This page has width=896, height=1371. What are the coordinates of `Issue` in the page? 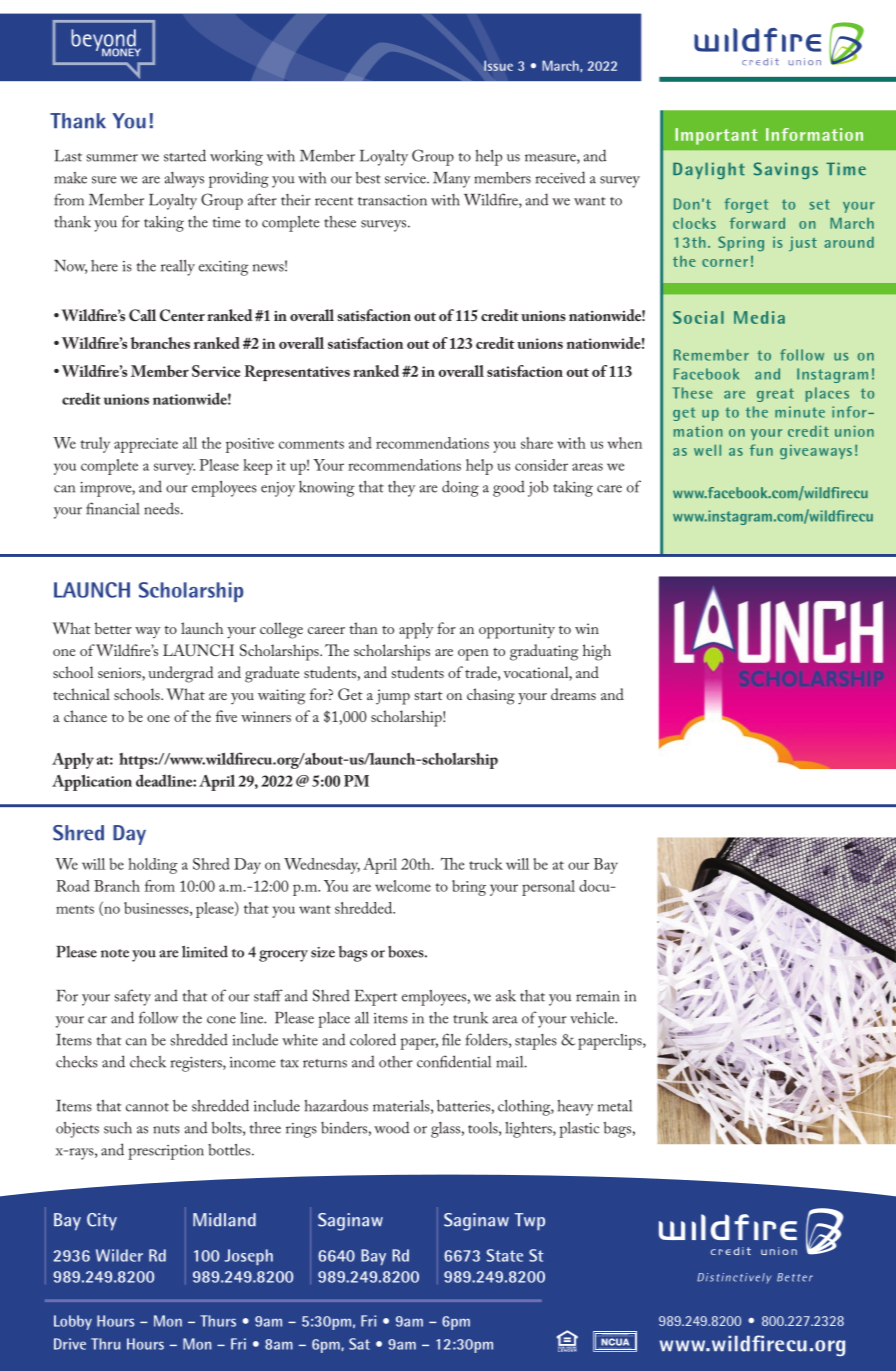 It's located at (498, 65).
